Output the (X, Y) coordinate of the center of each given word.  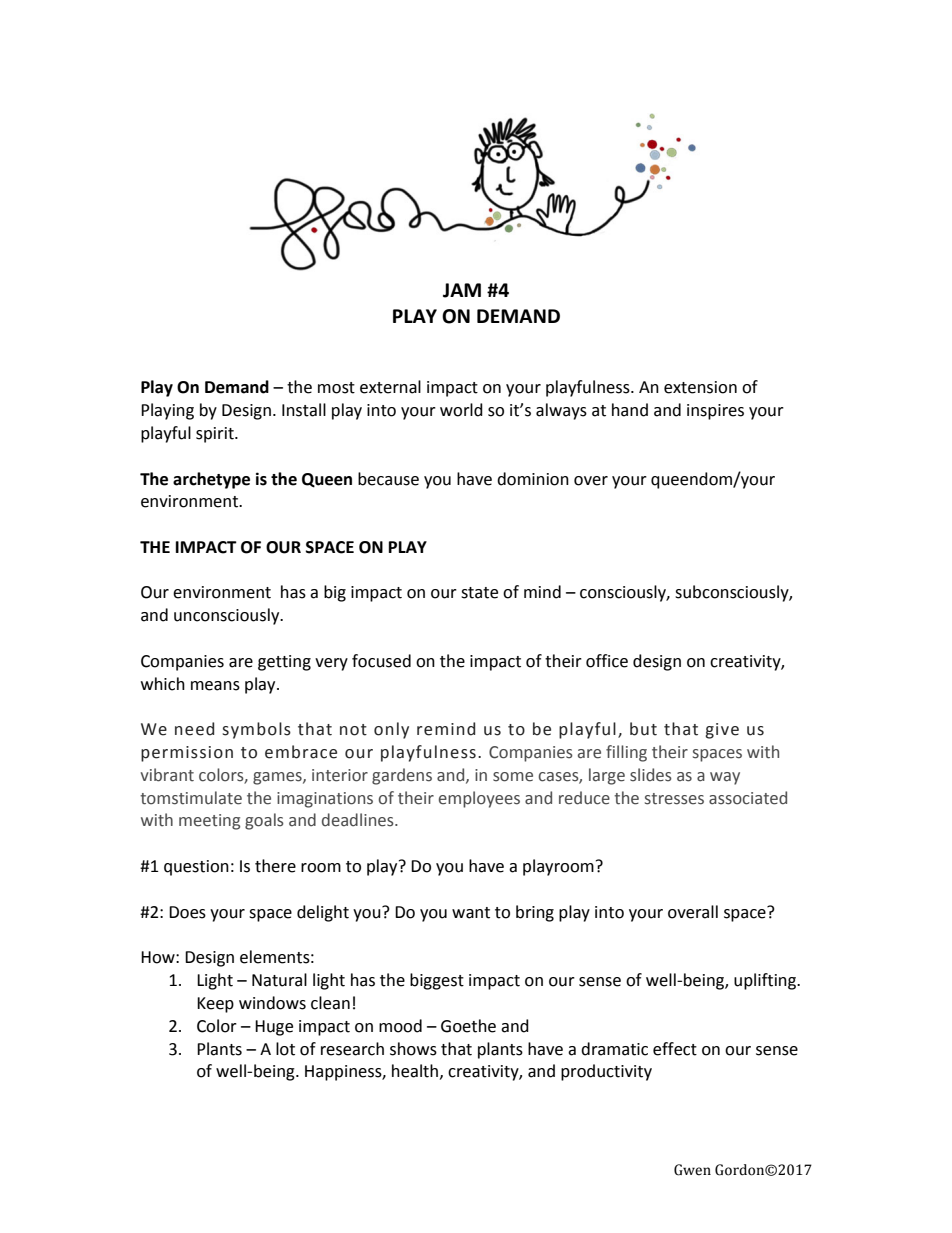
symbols (256, 730)
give (722, 731)
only (391, 730)
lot (285, 1049)
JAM (462, 290)
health (415, 1071)
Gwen (692, 1170)
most (336, 388)
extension (700, 387)
